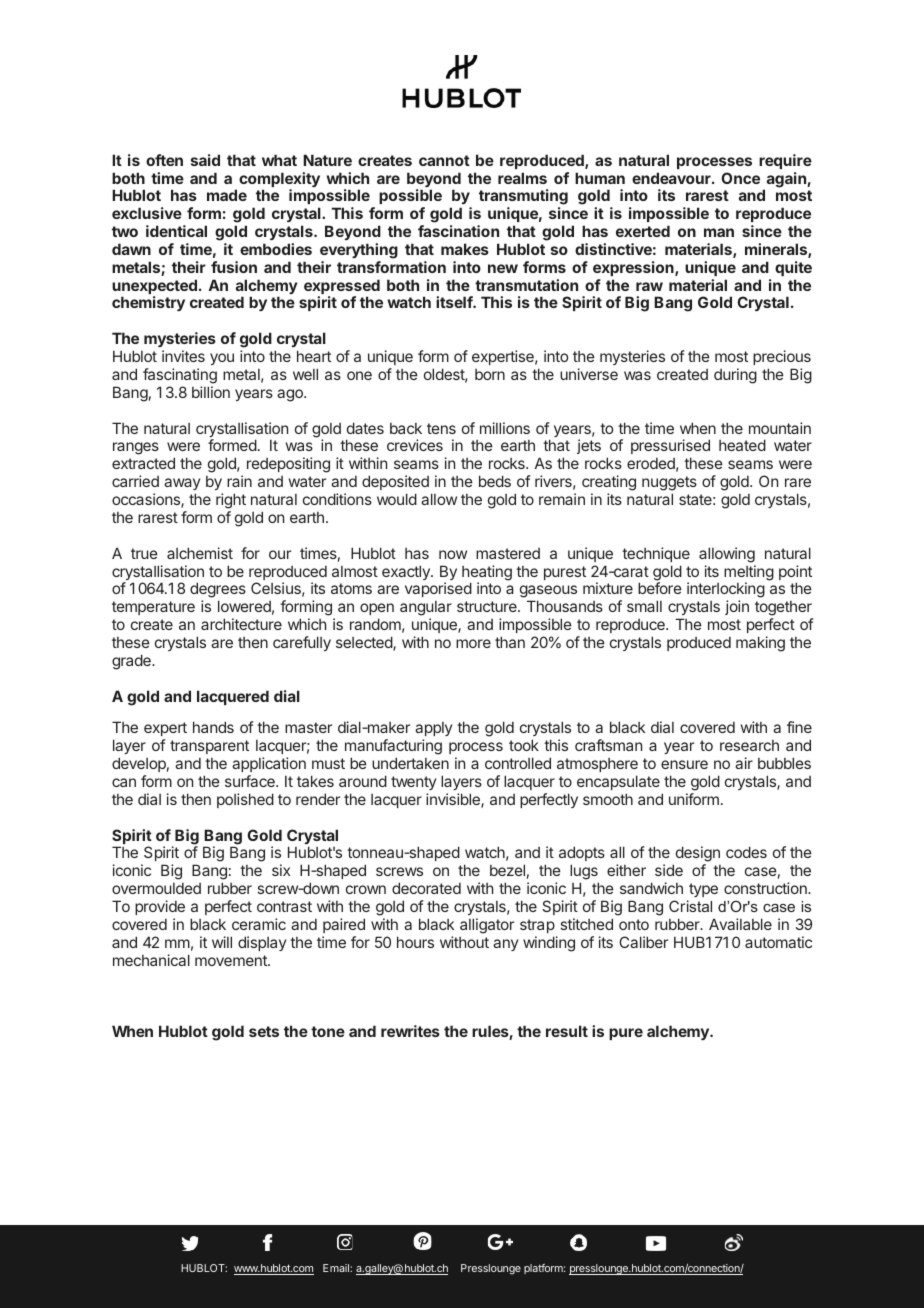  What do you see at coordinates (239, 481) in the screenshot?
I see `rain` at bounding box center [239, 481].
